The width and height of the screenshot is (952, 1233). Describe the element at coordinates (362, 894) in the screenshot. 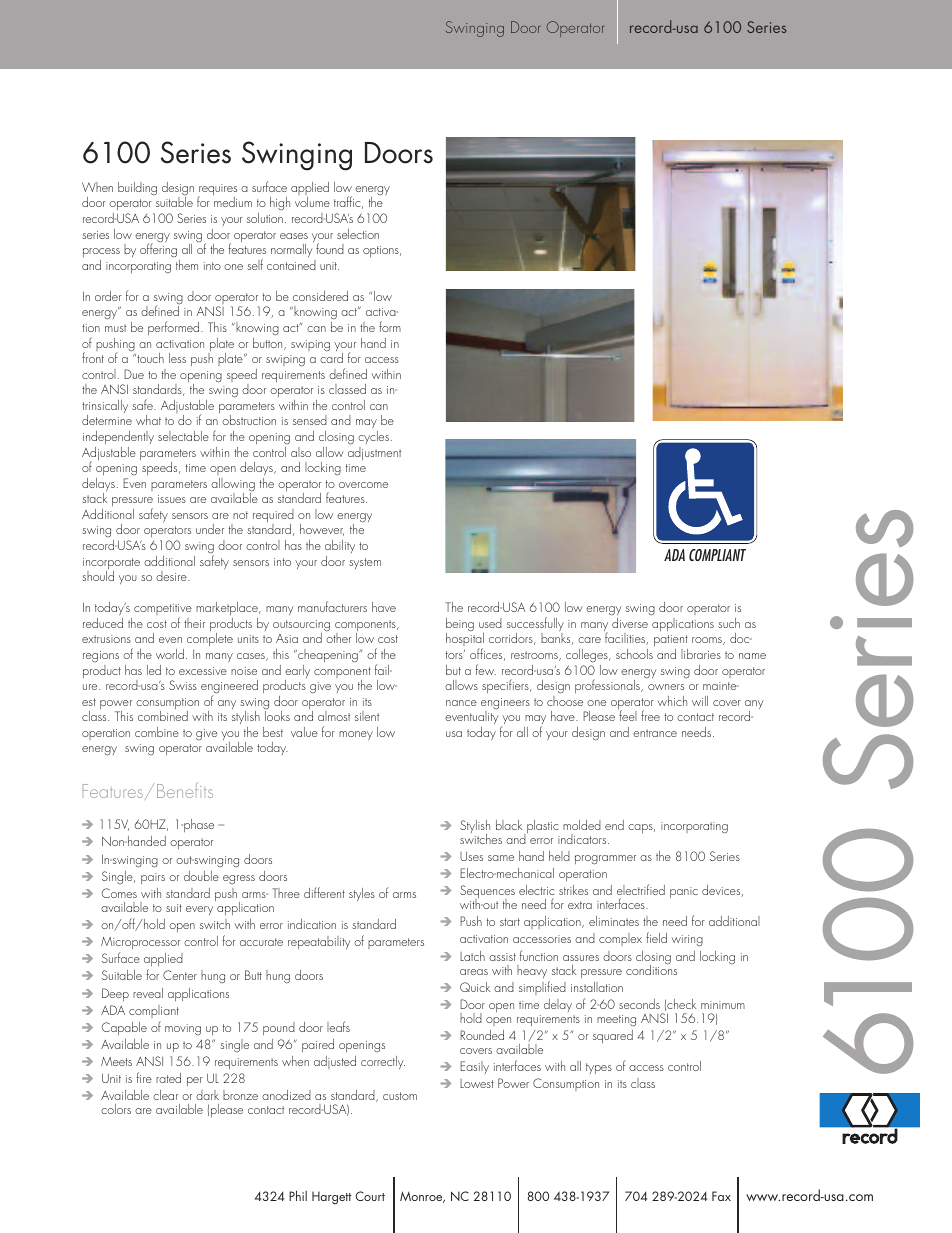

I see `styles` at that location.
